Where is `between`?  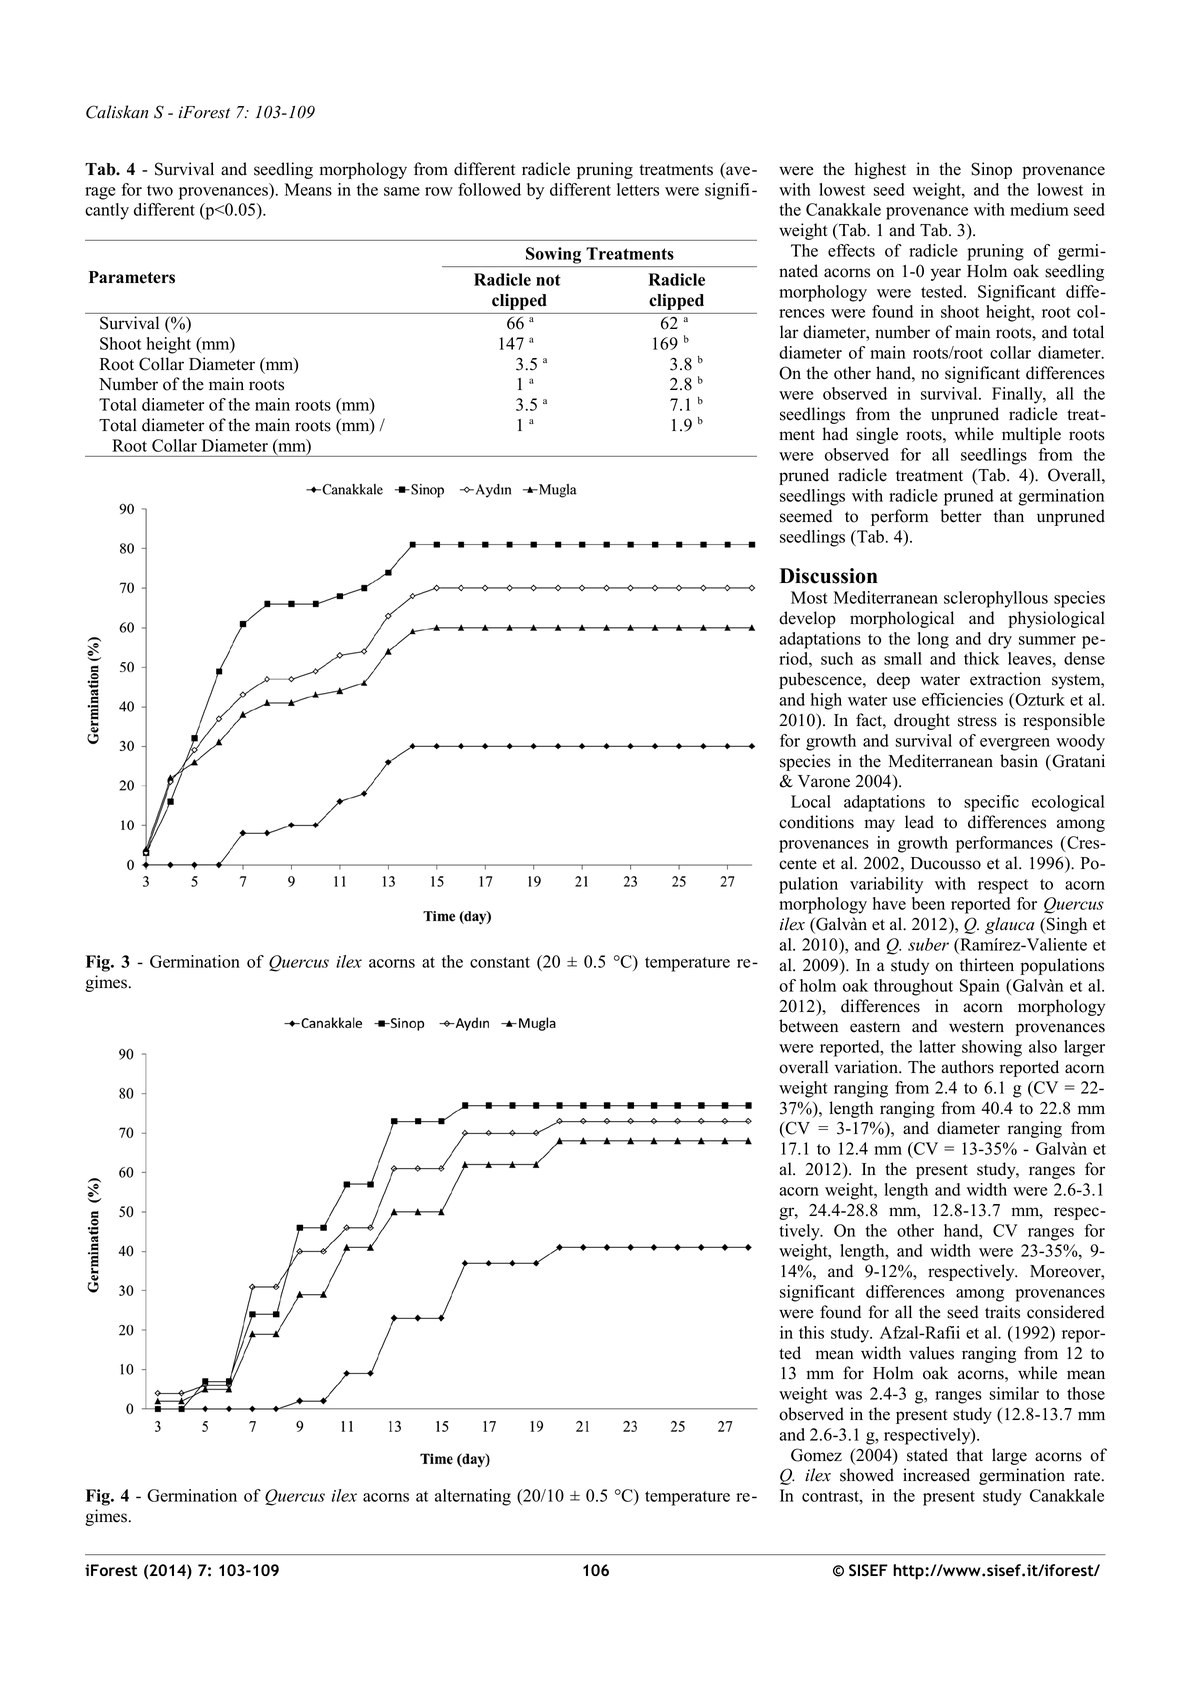 between is located at coordinates (808, 1026).
